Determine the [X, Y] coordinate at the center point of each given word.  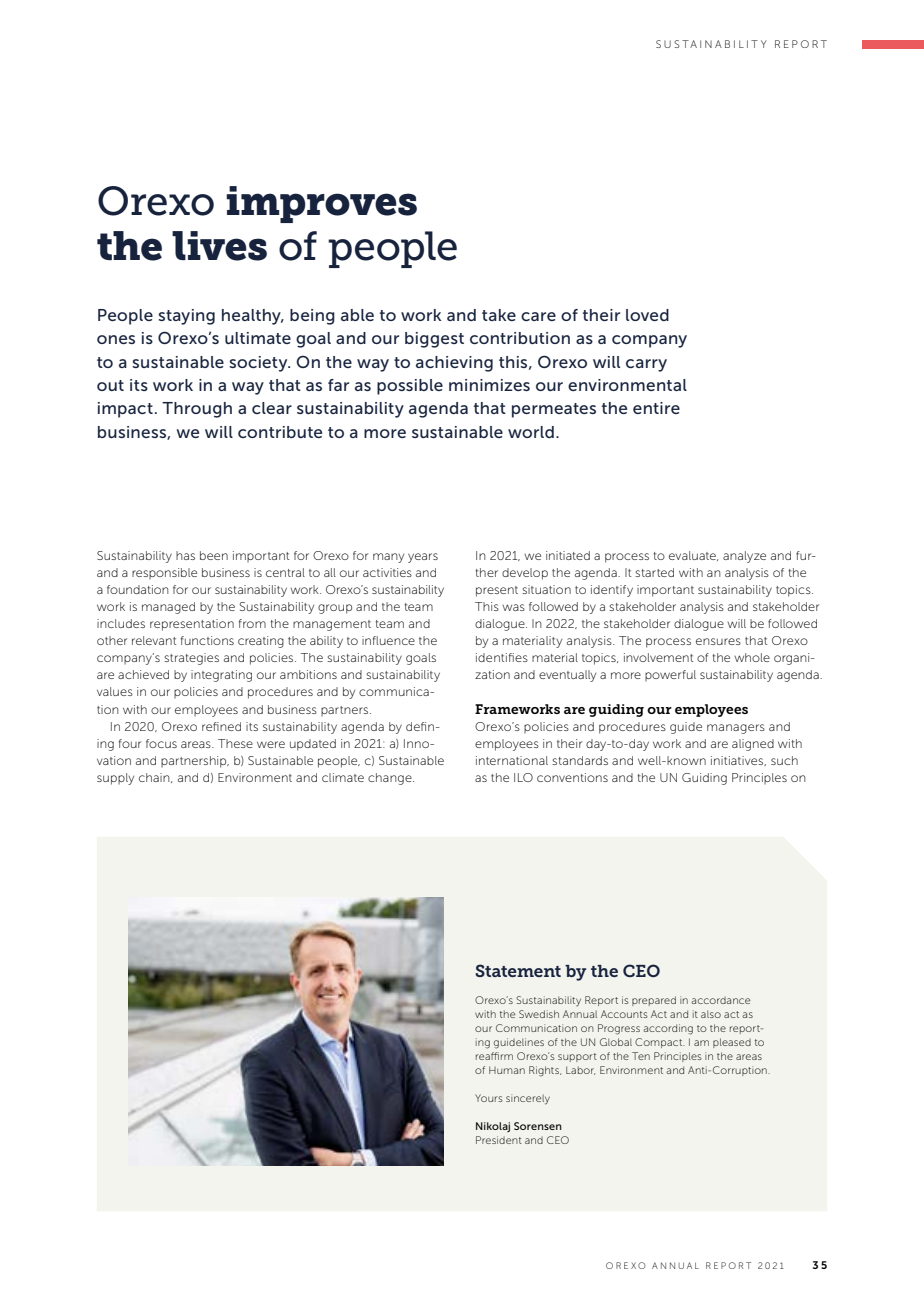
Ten [641, 1056]
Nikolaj [493, 1127]
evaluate [693, 556]
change [391, 779]
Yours [489, 1098]
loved [647, 315]
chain [155, 778]
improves [321, 204]
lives [219, 246]
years [423, 558]
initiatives [738, 761]
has [185, 555]
